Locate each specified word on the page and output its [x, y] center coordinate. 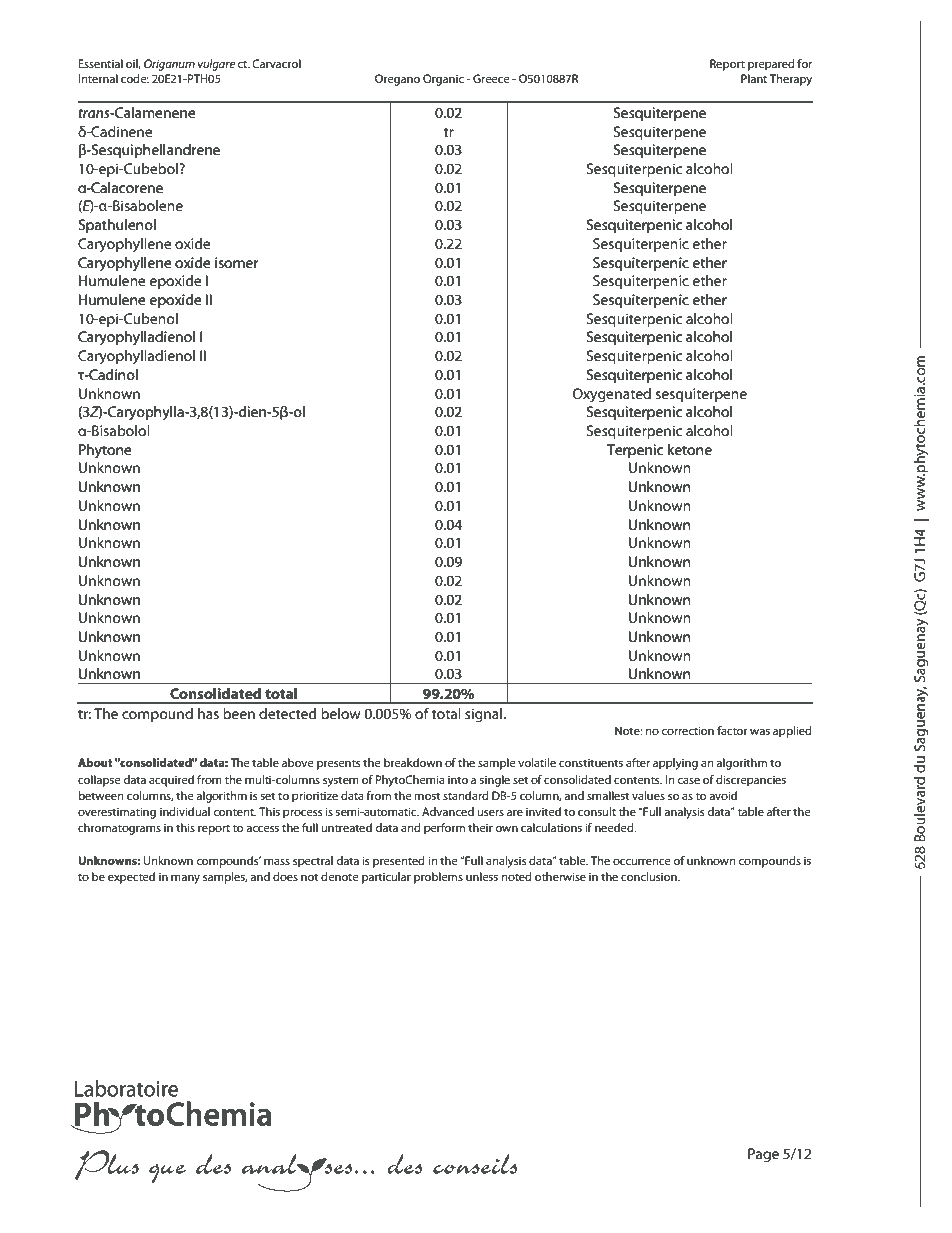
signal [484, 715]
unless [482, 876]
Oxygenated [612, 395]
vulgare [216, 65]
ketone [690, 449]
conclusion [650, 876]
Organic [443, 80]
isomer [236, 262]
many [185, 879]
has [208, 713]
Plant [754, 78]
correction [687, 730]
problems [438, 878]
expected [131, 878]
